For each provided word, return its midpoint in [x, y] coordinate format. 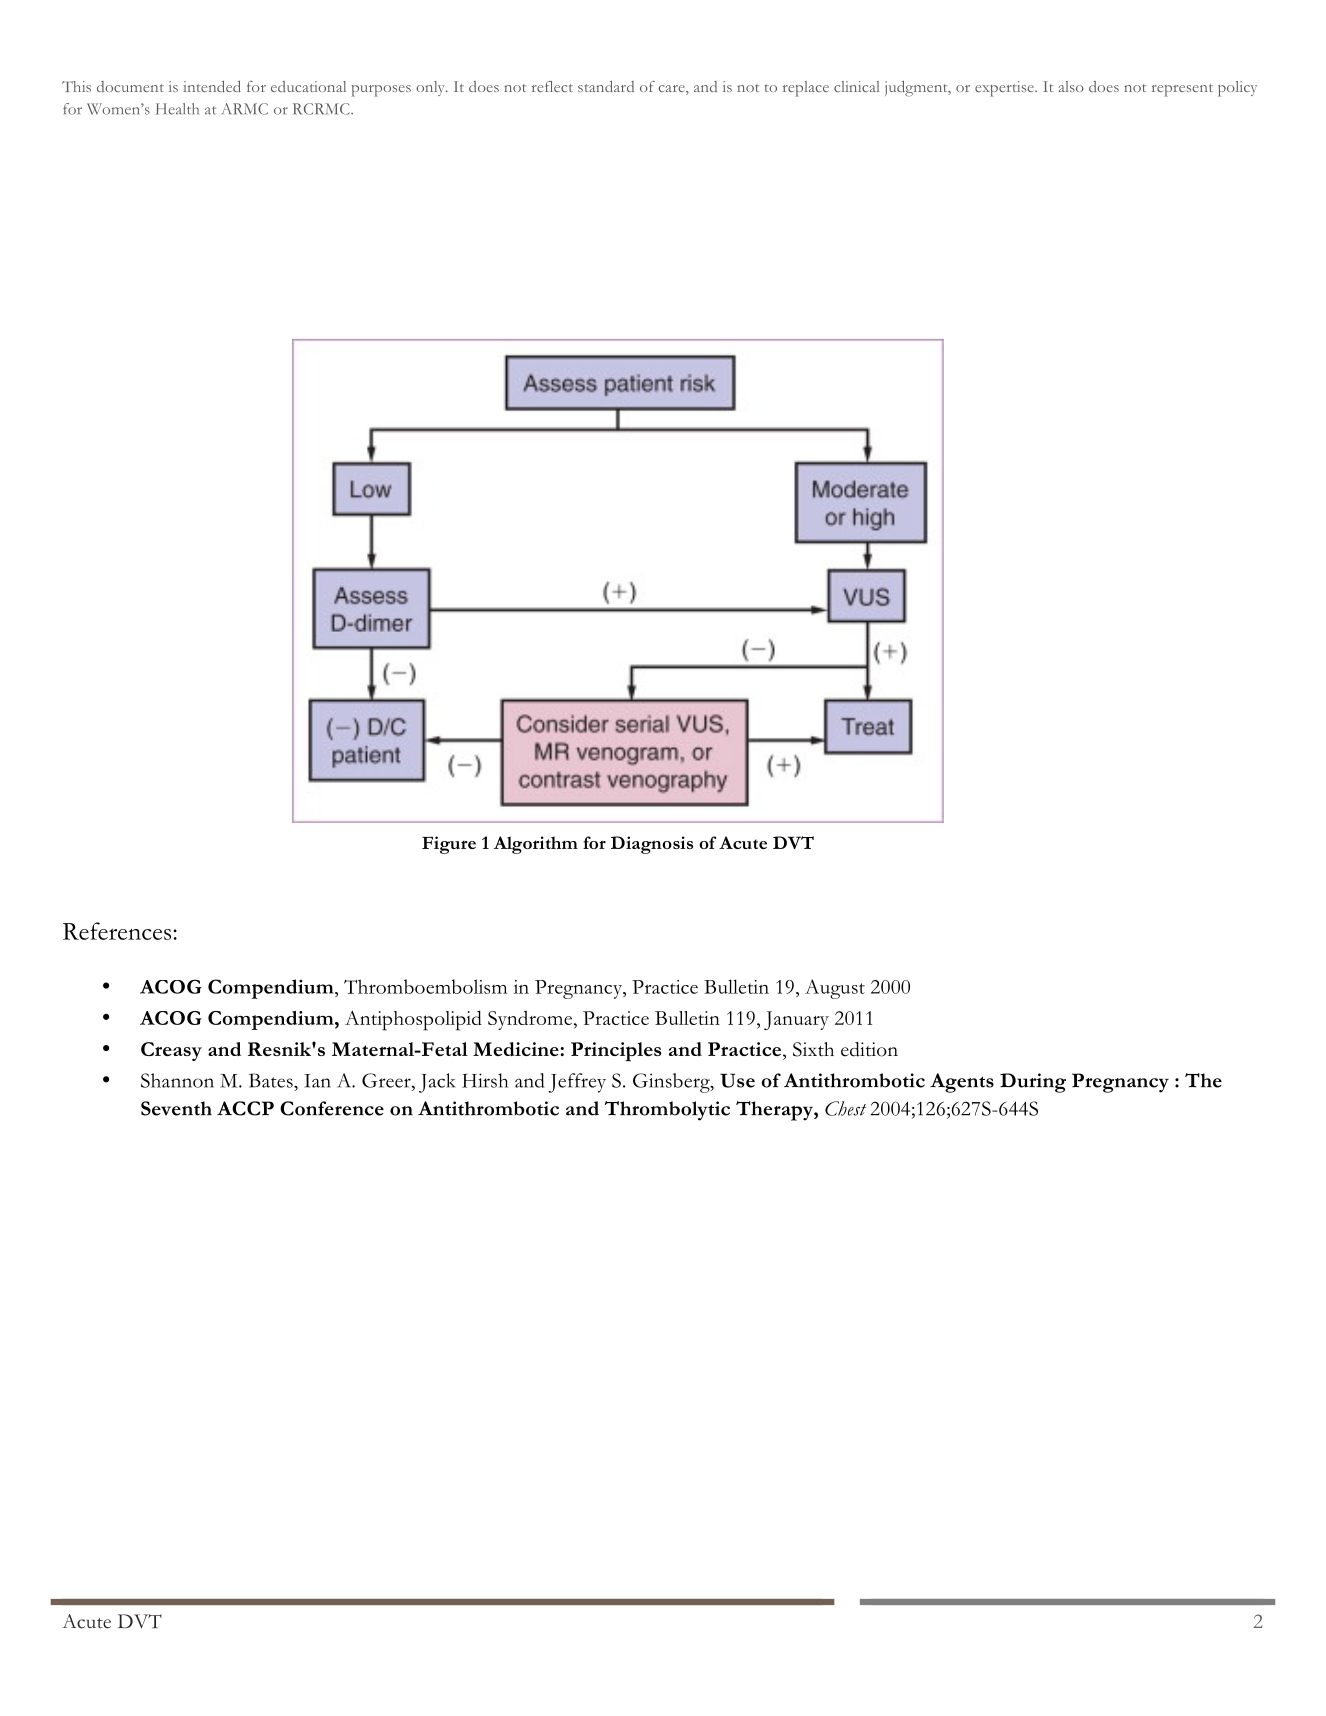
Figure [449, 845]
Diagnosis [652, 845]
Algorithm [536, 845]
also [1071, 86]
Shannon [177, 1080]
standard [606, 86]
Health [177, 109]
